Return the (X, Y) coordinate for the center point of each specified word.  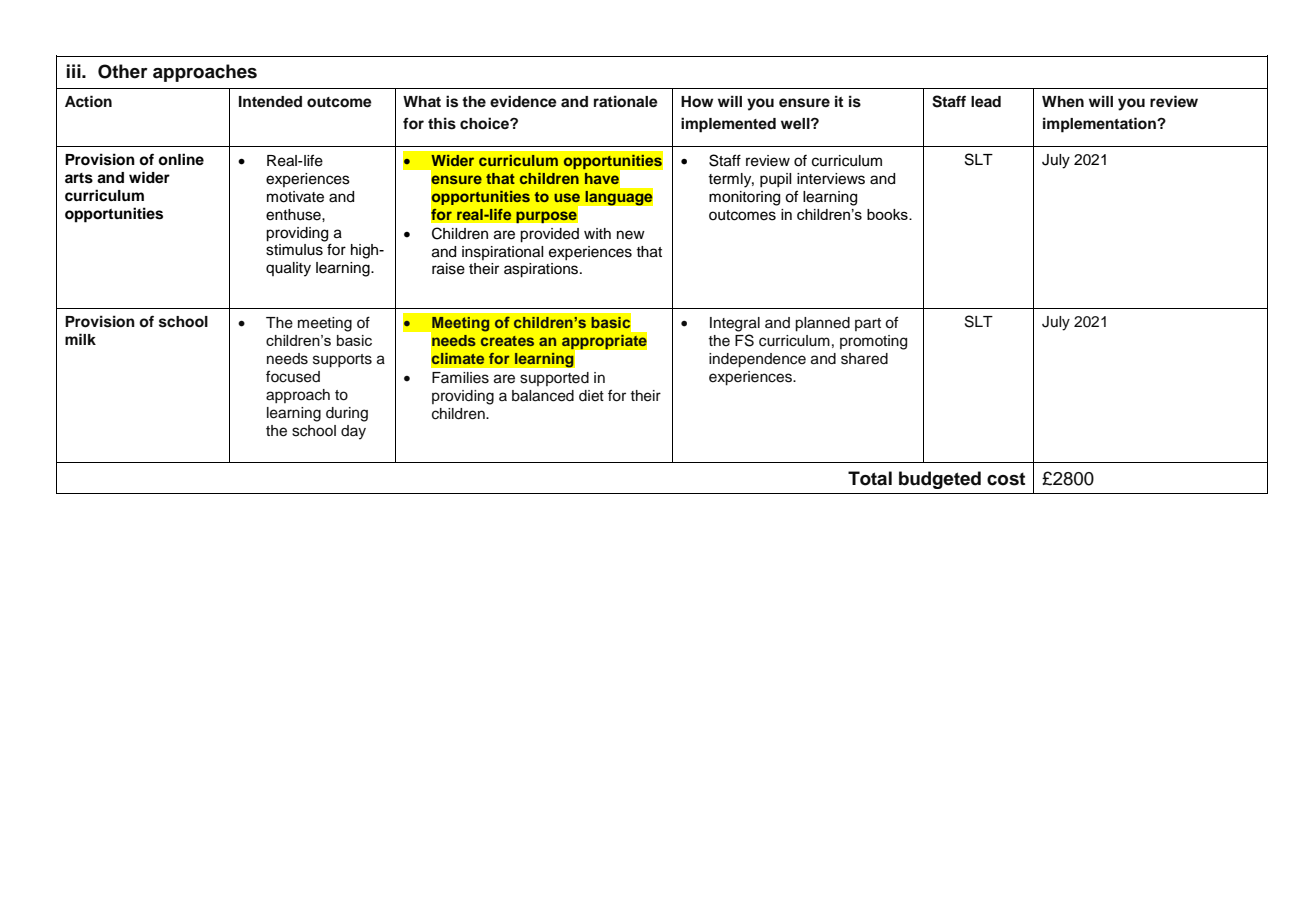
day (353, 432)
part (868, 324)
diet (591, 396)
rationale (626, 101)
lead (986, 102)
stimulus (294, 250)
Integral (735, 324)
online (181, 159)
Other (123, 71)
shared (864, 359)
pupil (776, 180)
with (597, 233)
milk (80, 339)
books (888, 214)
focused (293, 376)
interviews (831, 179)
